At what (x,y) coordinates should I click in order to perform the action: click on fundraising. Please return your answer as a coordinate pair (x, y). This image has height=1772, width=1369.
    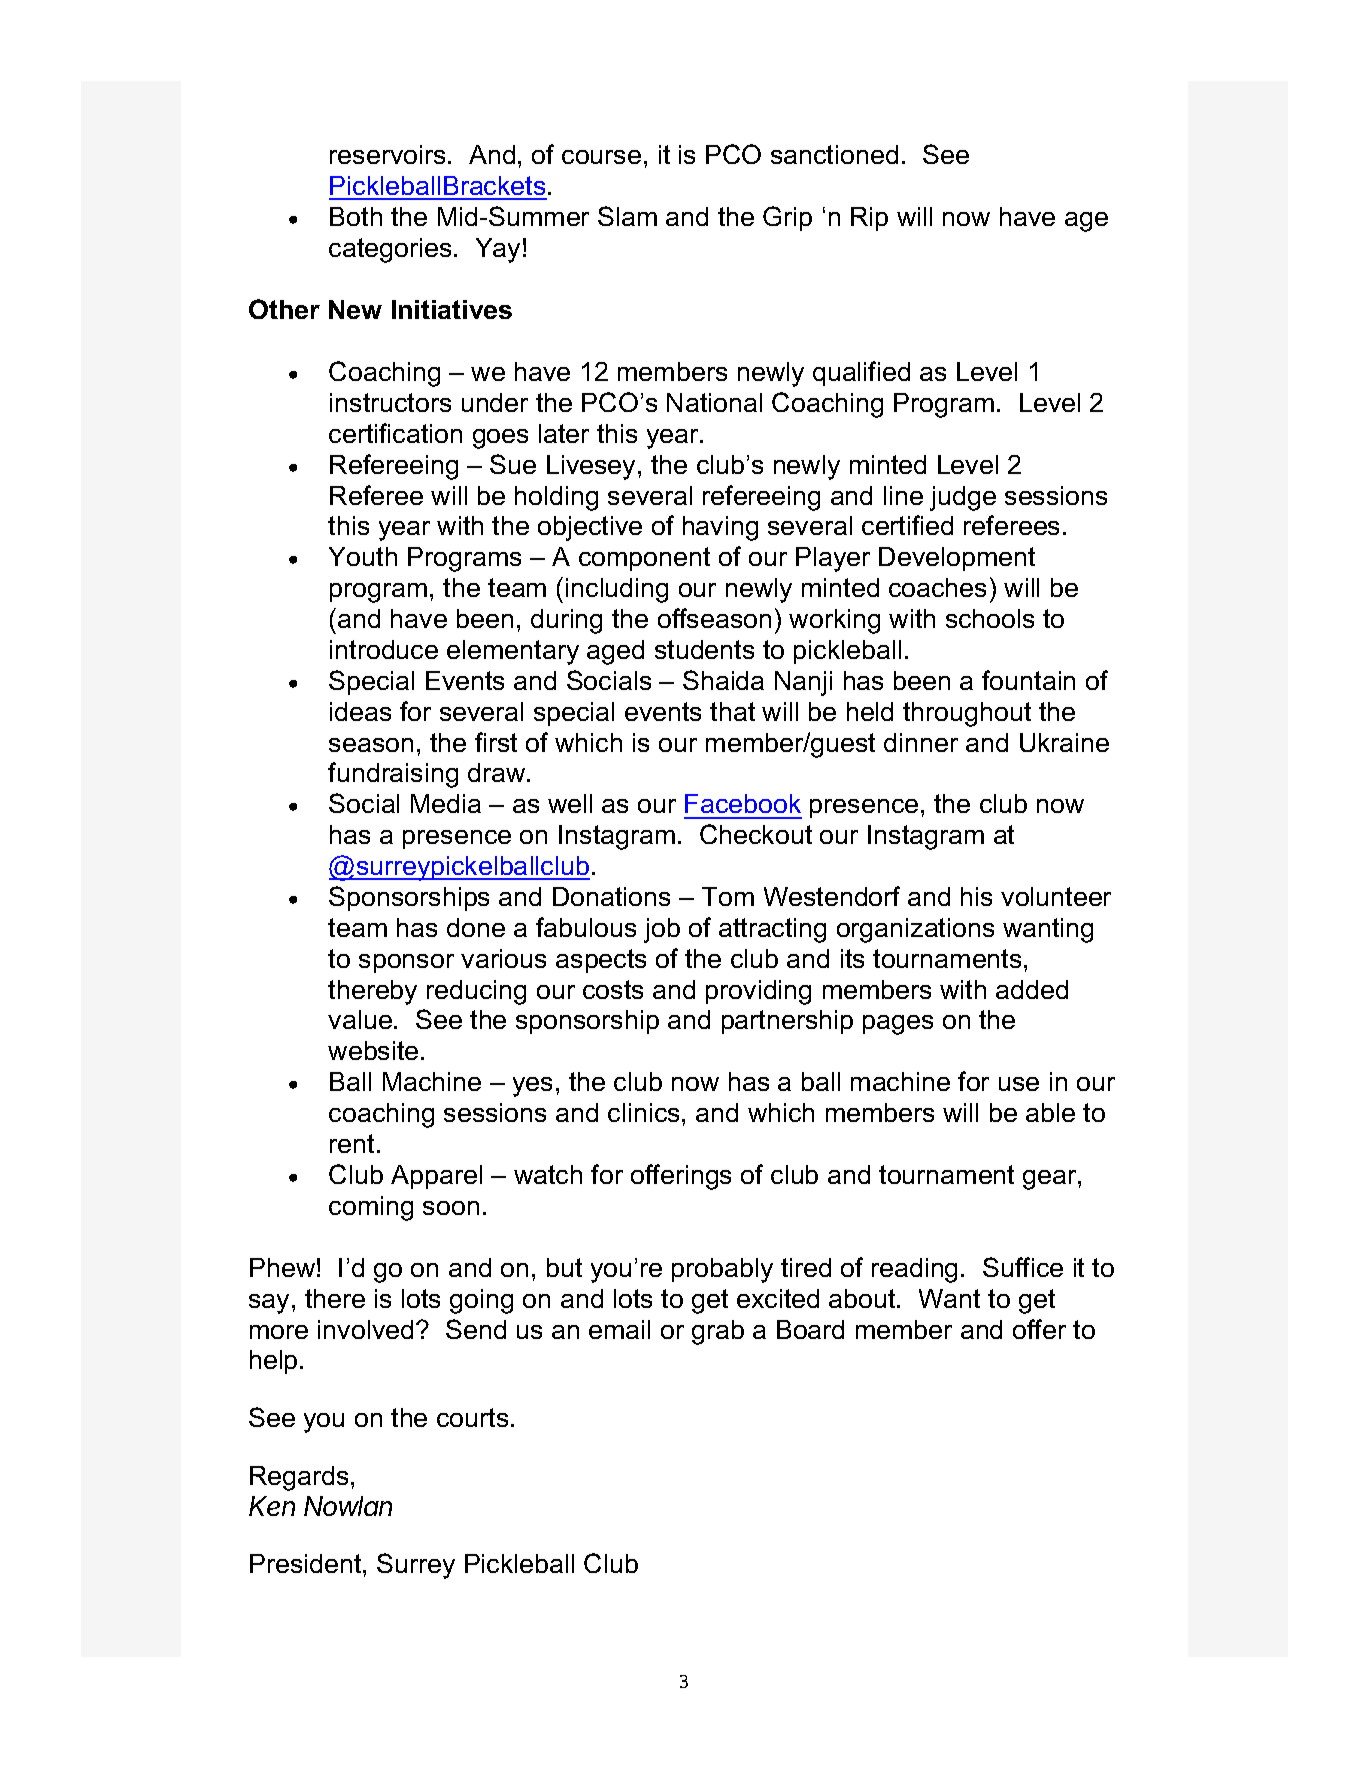
    Looking at the image, I should click on (393, 775).
